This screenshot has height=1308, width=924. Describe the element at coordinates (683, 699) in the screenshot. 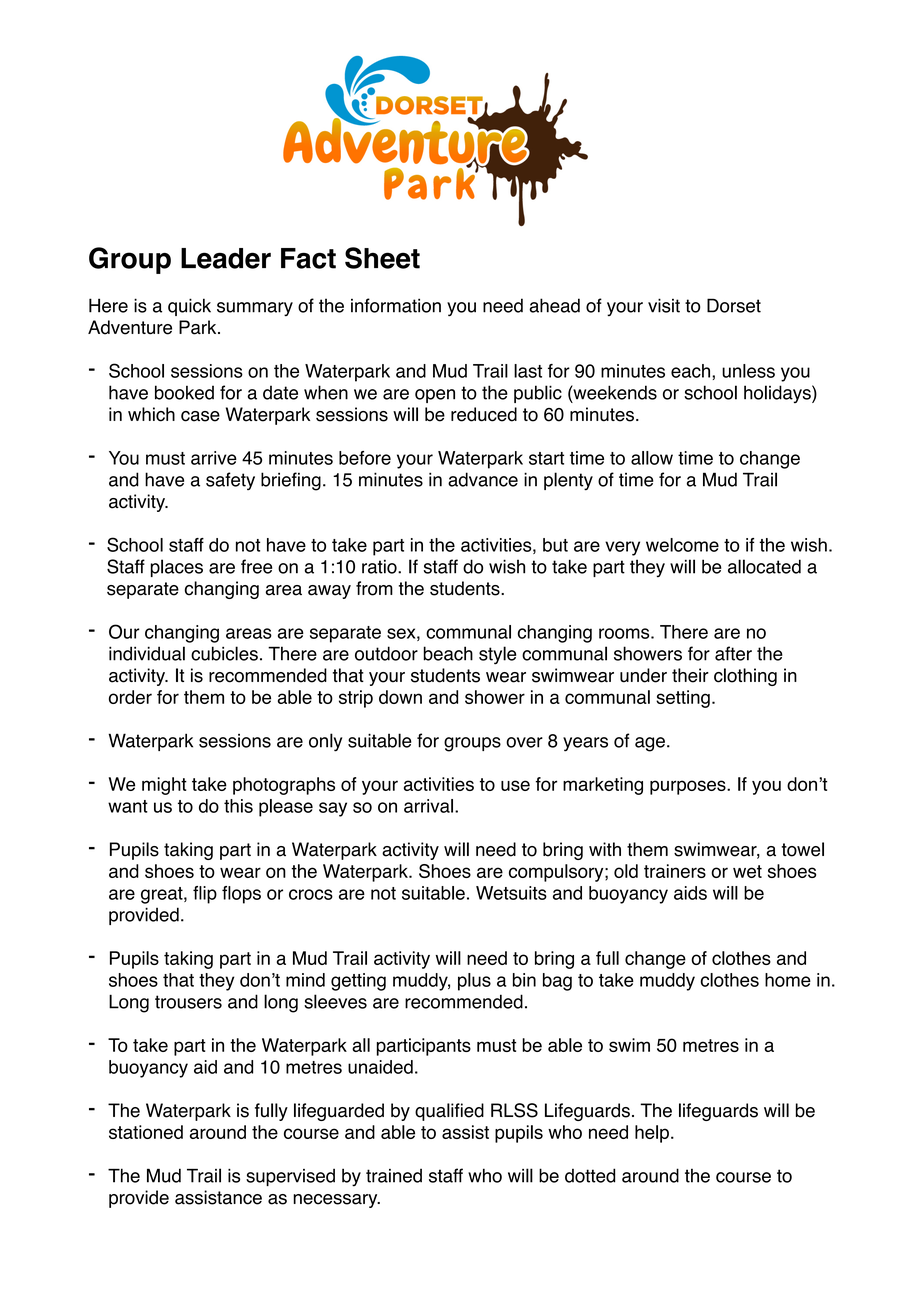

I see `setting` at that location.
